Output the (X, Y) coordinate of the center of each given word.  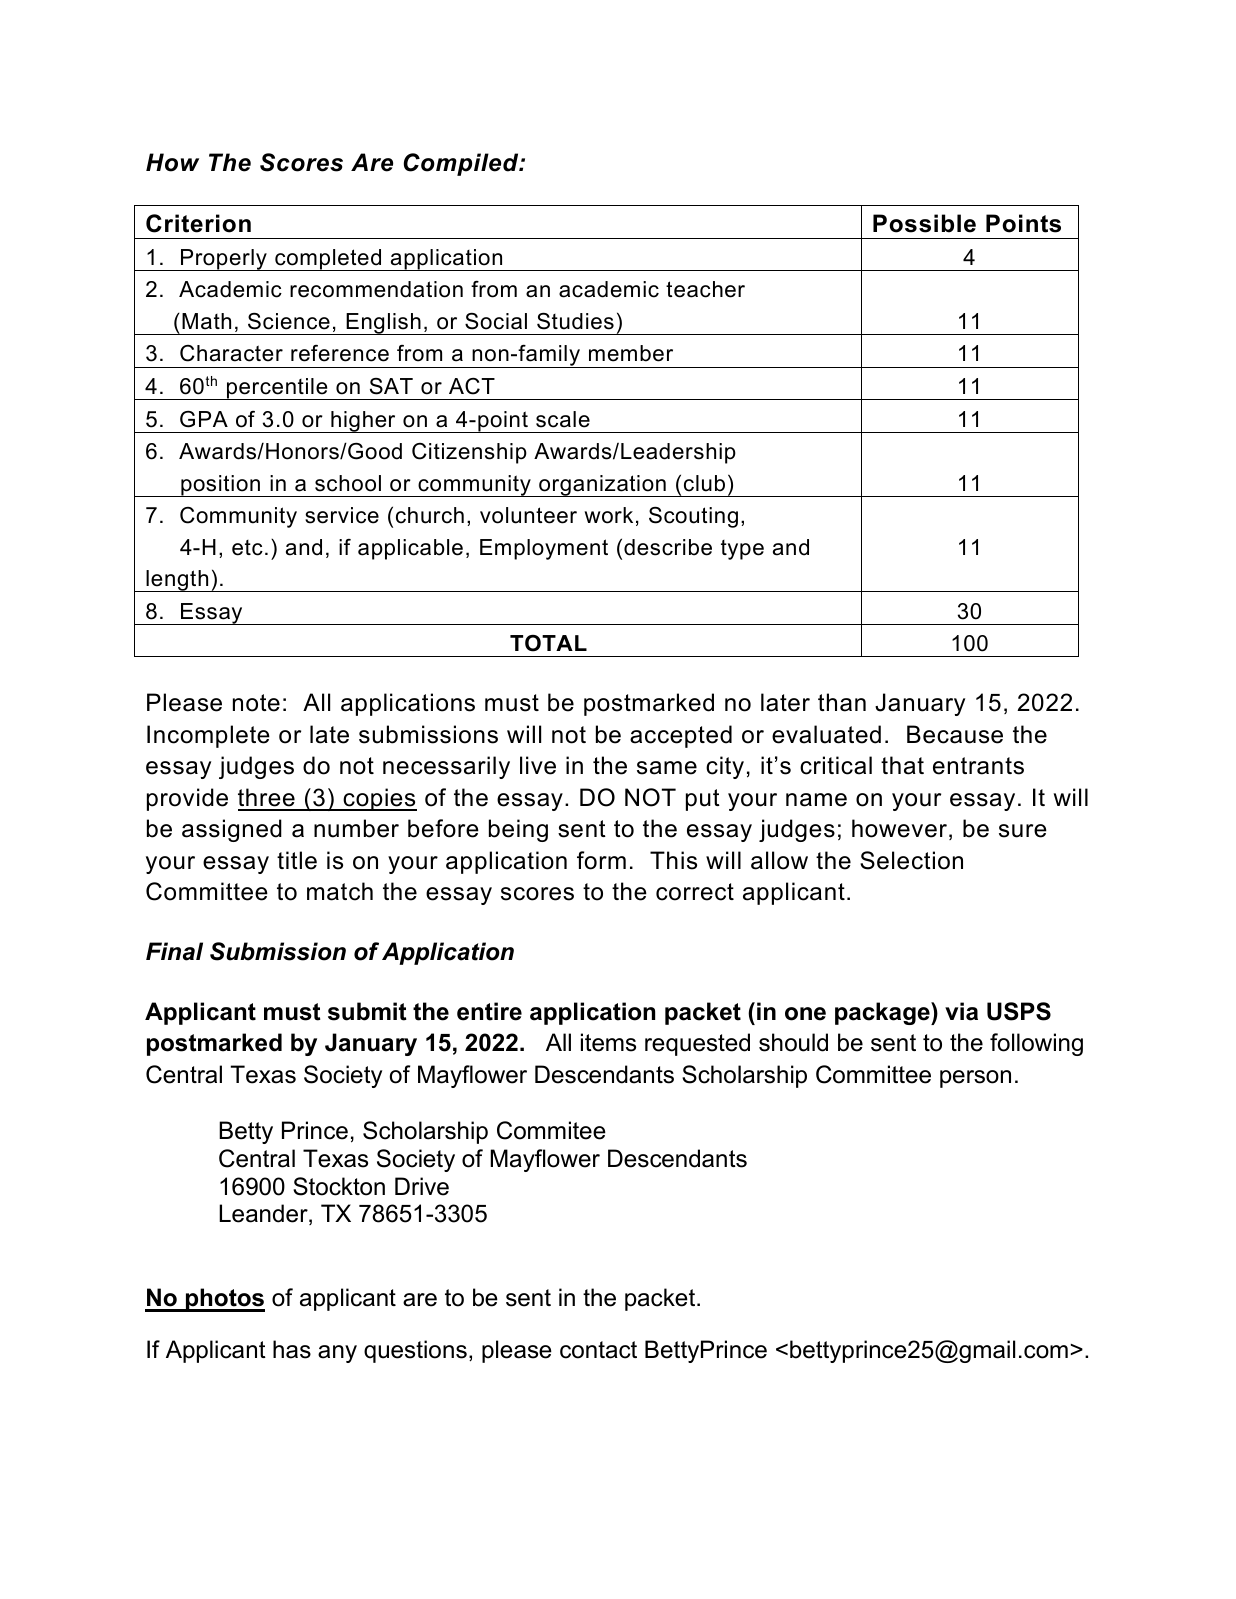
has (292, 1349)
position (220, 486)
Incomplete (208, 736)
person (975, 1079)
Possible (924, 223)
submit (367, 1011)
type (742, 550)
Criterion (198, 223)
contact (598, 1350)
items (608, 1042)
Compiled (462, 164)
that (902, 765)
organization (602, 486)
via (961, 1011)
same (667, 768)
